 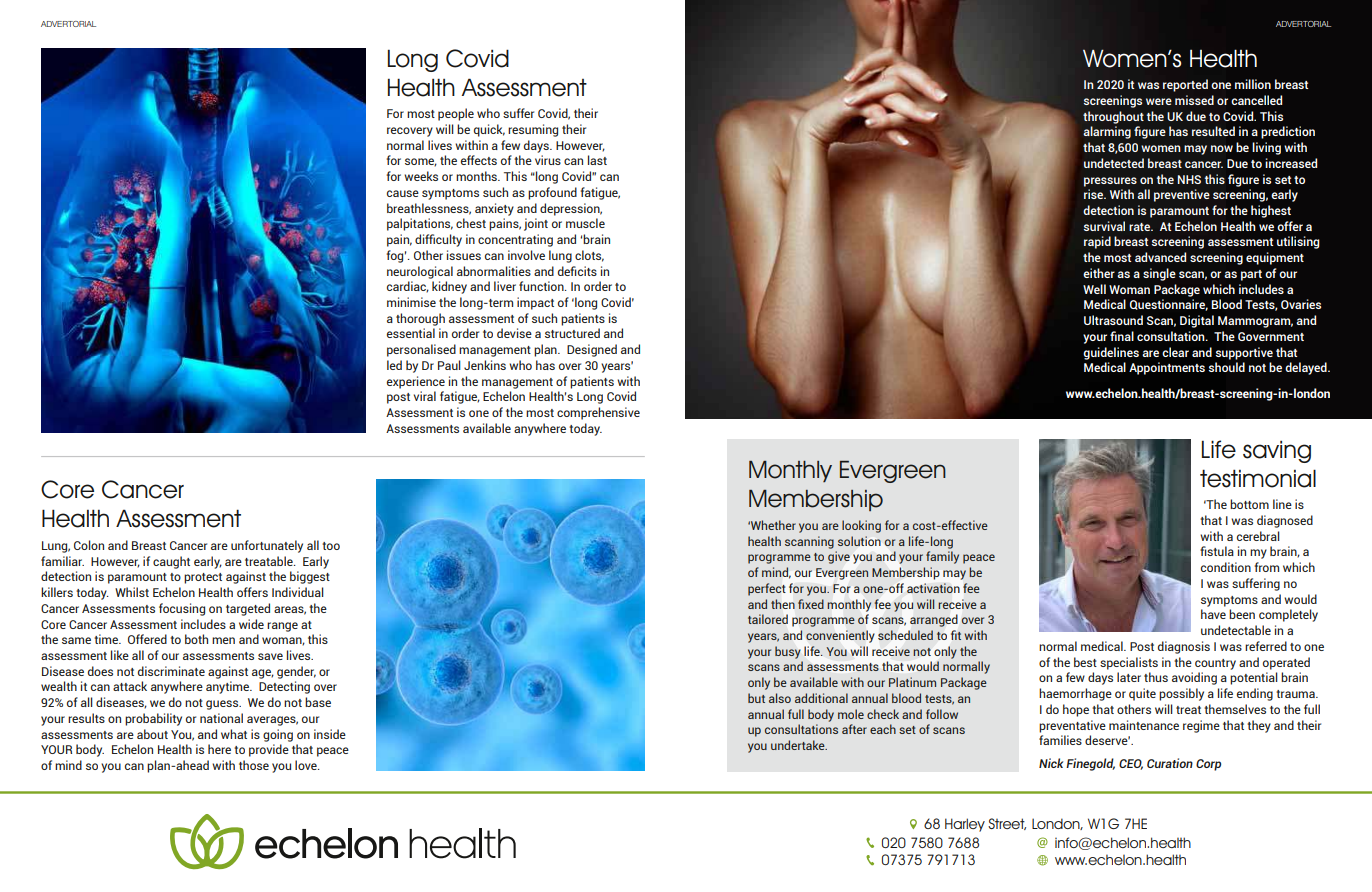 I want to click on condition, so click(x=1226, y=567).
